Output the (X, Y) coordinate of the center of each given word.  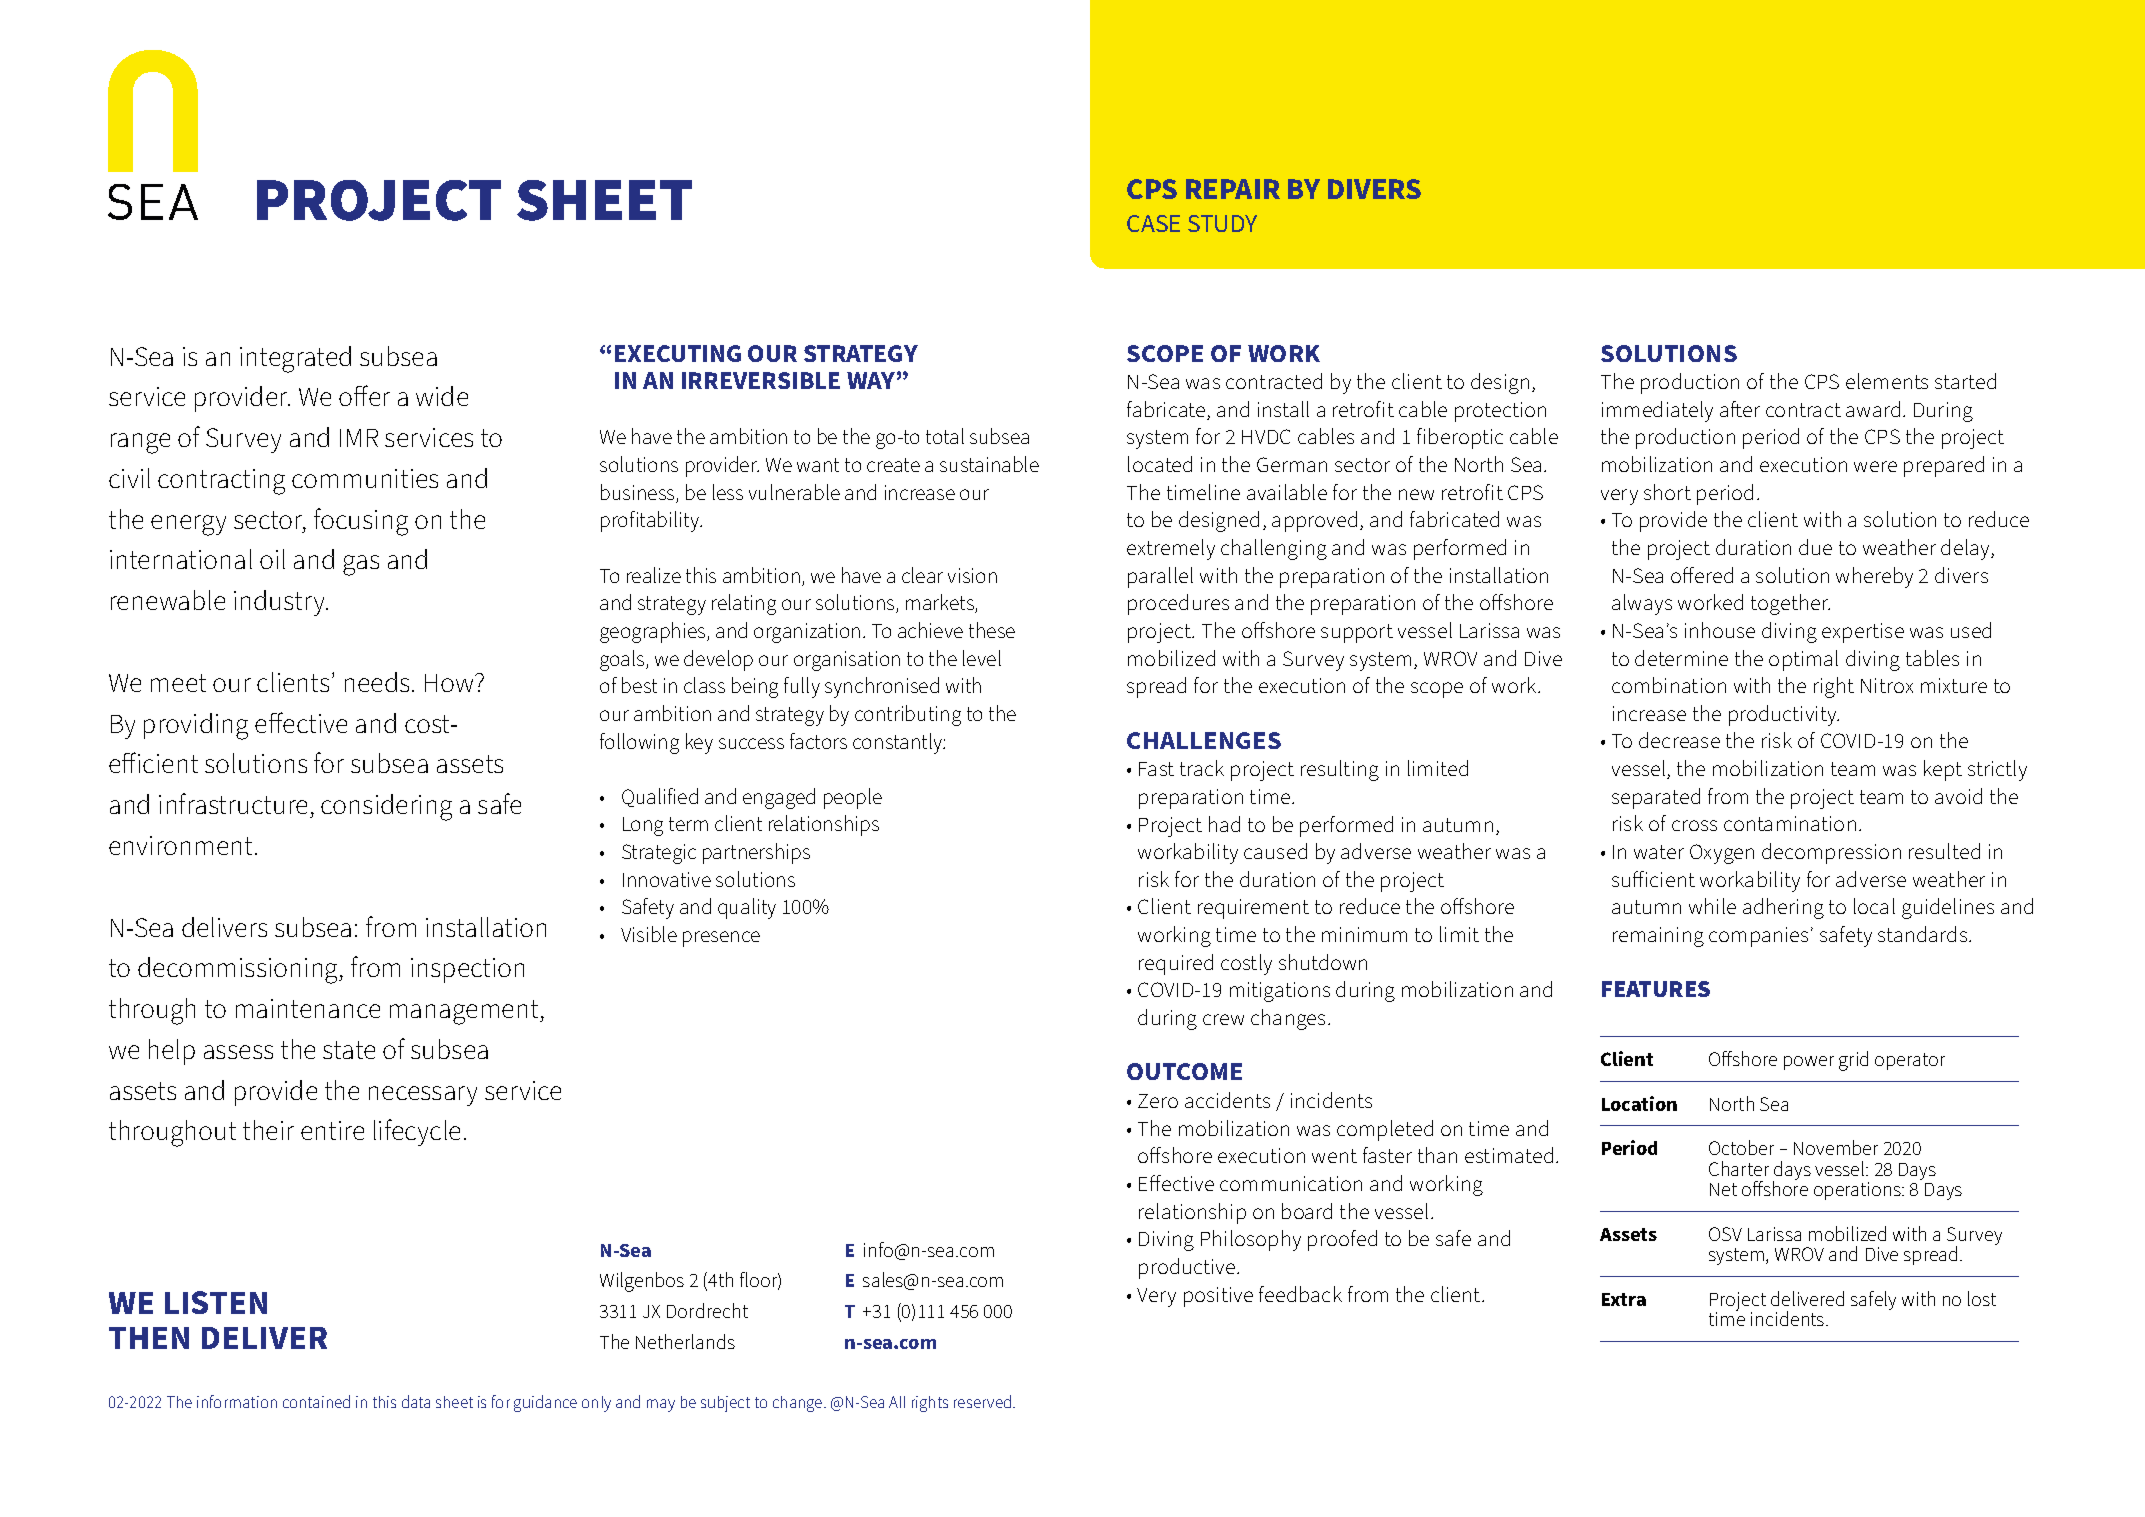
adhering (1783, 908)
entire (332, 1130)
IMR (359, 438)
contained (316, 1401)
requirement (1253, 909)
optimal (1803, 660)
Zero (1158, 1101)
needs (377, 682)
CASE (1153, 223)
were (1875, 466)
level (982, 658)
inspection (467, 970)
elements (1887, 381)
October (1741, 1147)
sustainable (989, 464)
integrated (295, 359)
